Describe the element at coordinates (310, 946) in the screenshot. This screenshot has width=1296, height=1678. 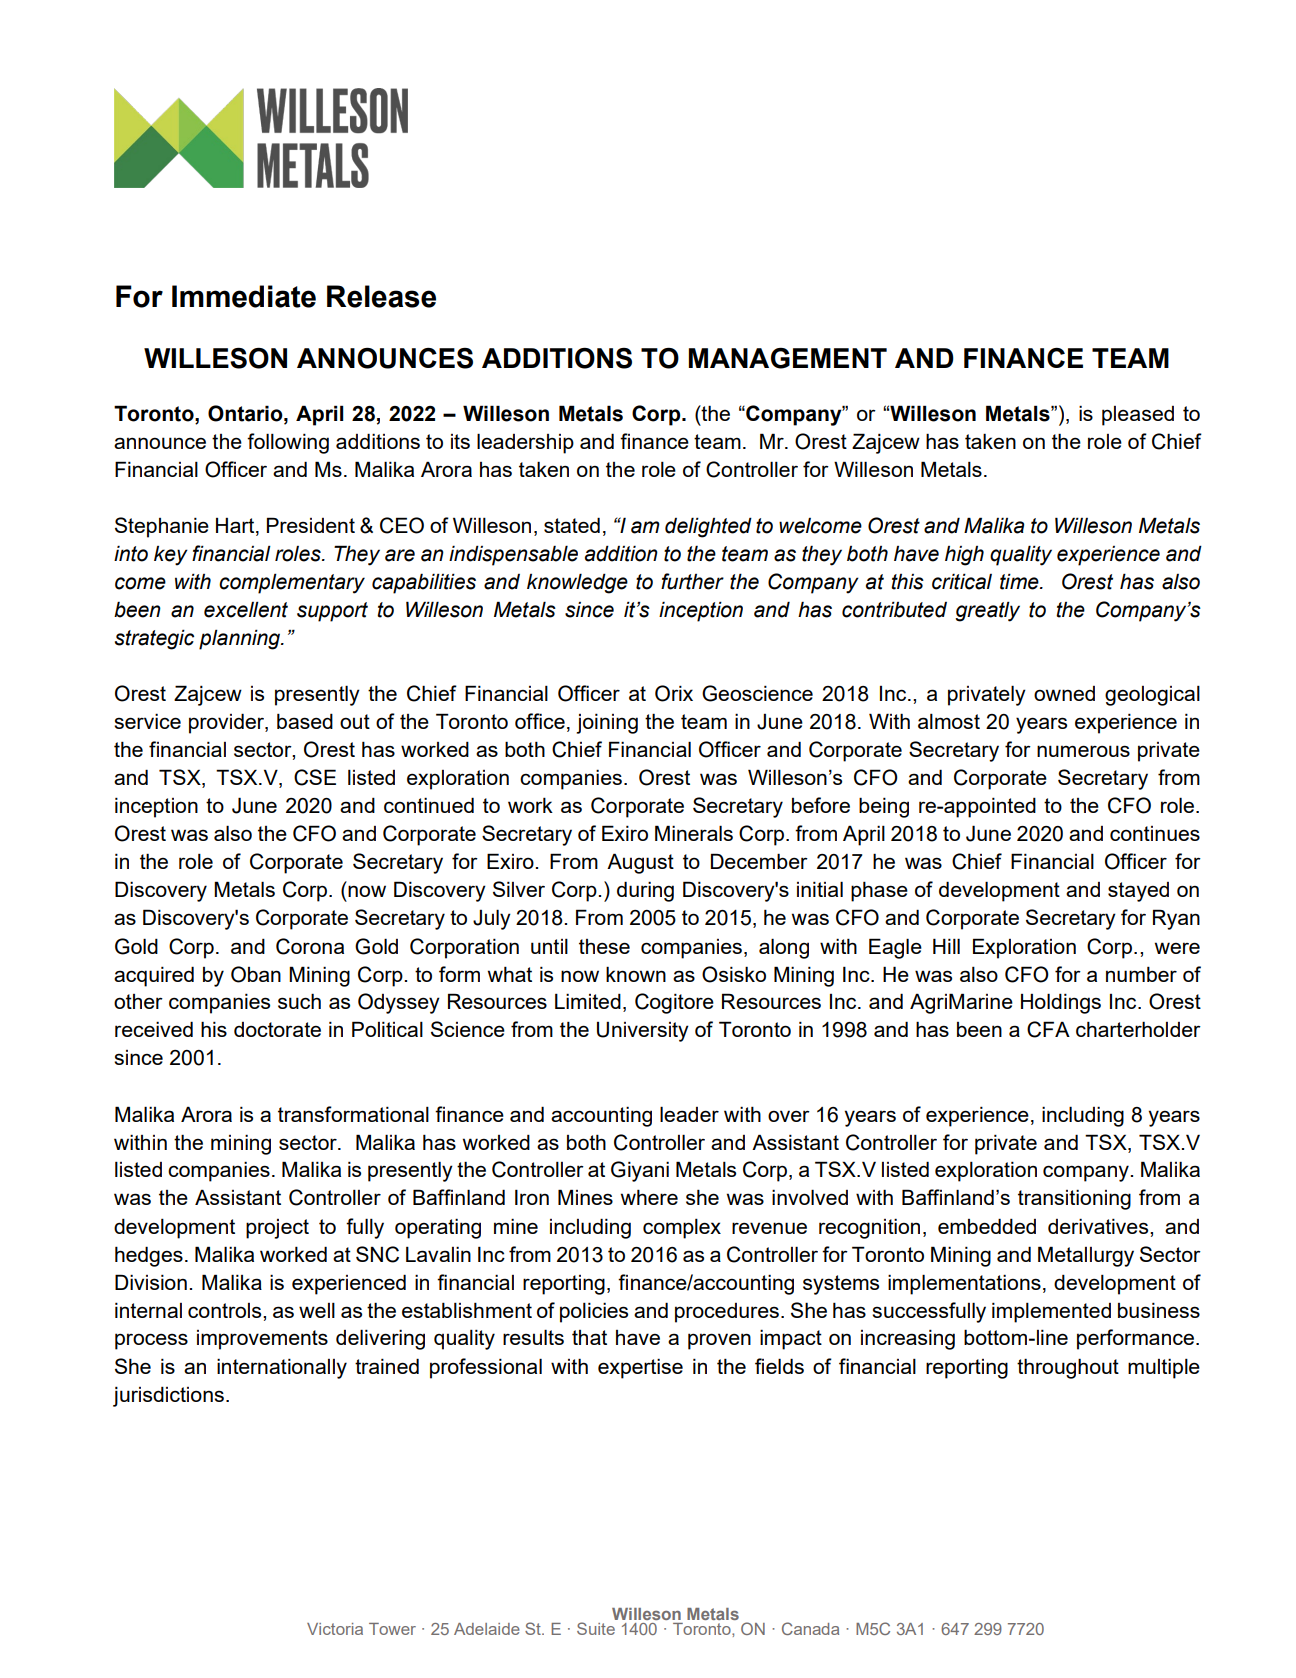
I see `Corona` at that location.
